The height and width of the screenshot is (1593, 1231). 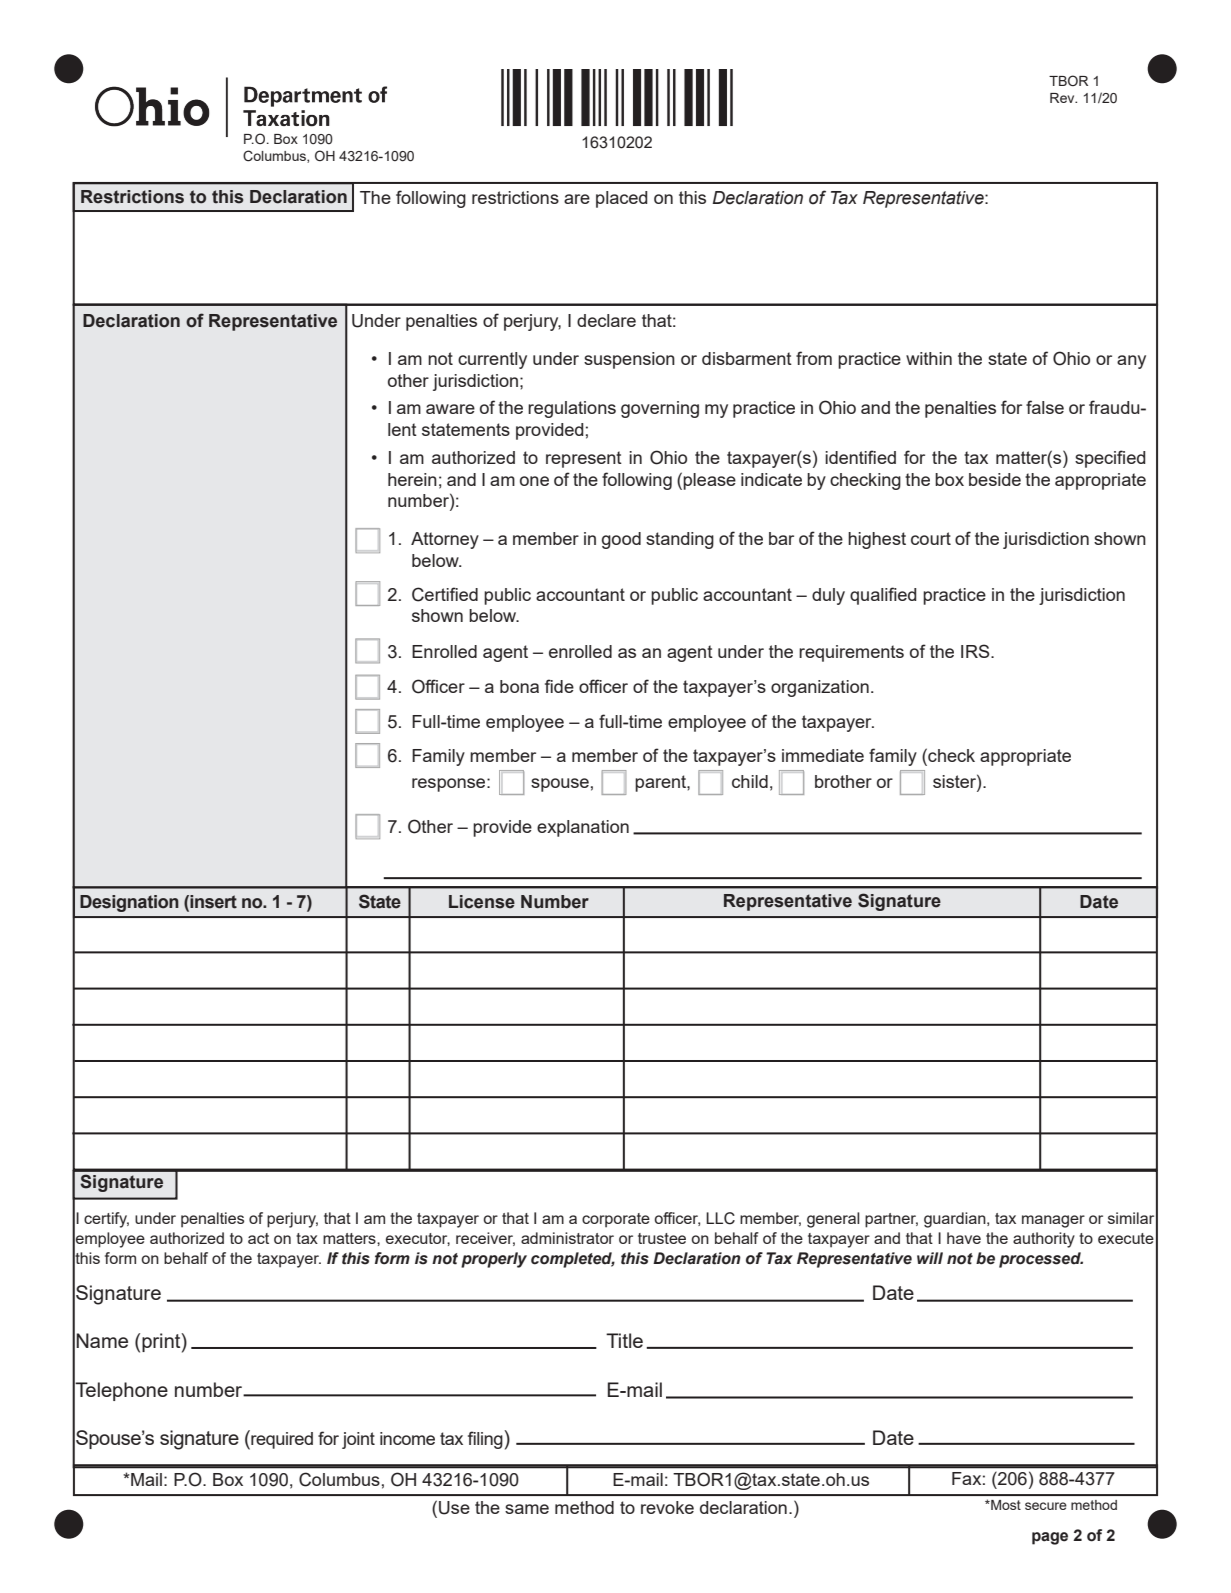 What do you see at coordinates (445, 594) in the screenshot?
I see `Certified` at bounding box center [445, 594].
